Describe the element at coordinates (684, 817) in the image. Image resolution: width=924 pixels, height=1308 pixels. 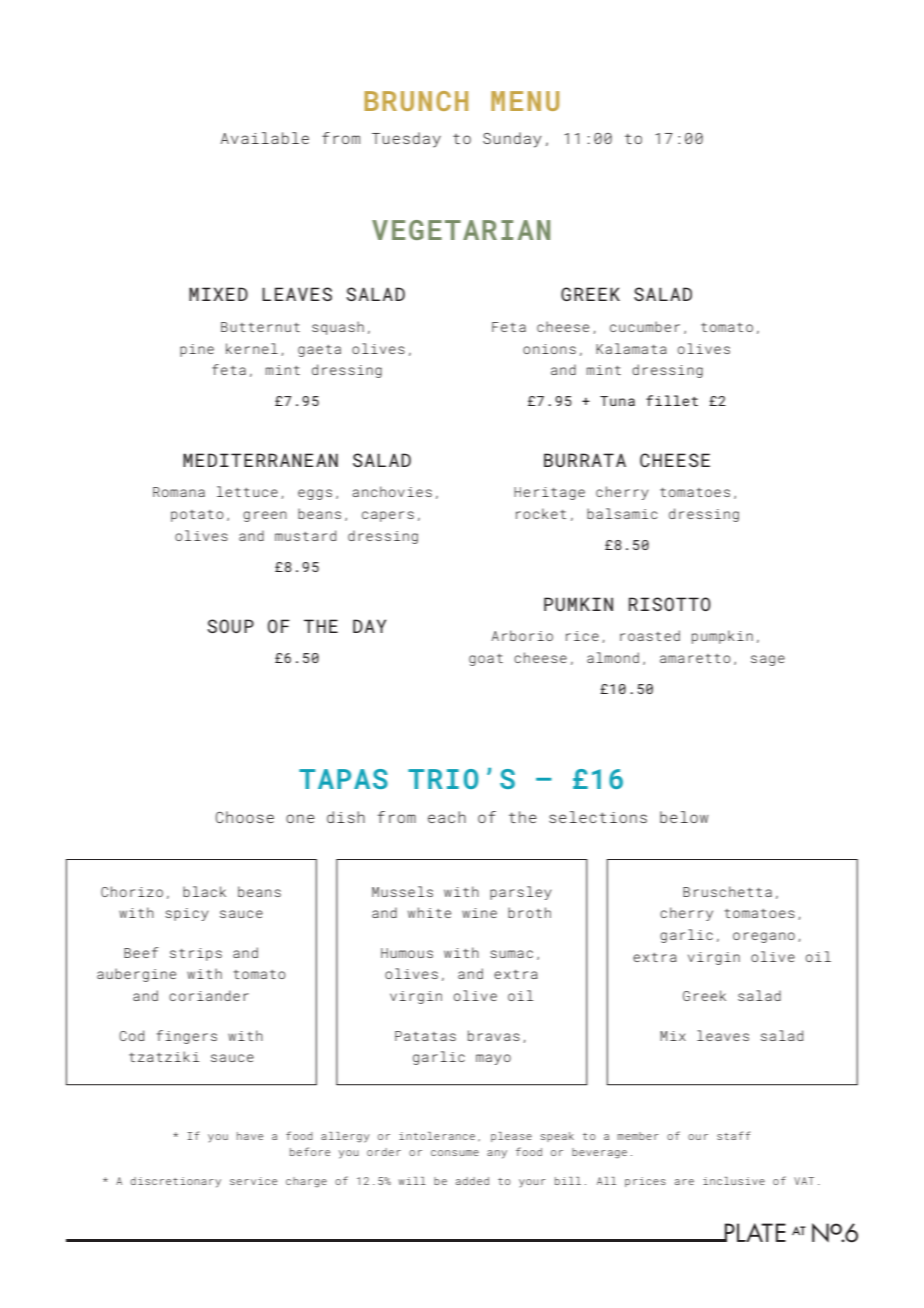
I see `below` at that location.
